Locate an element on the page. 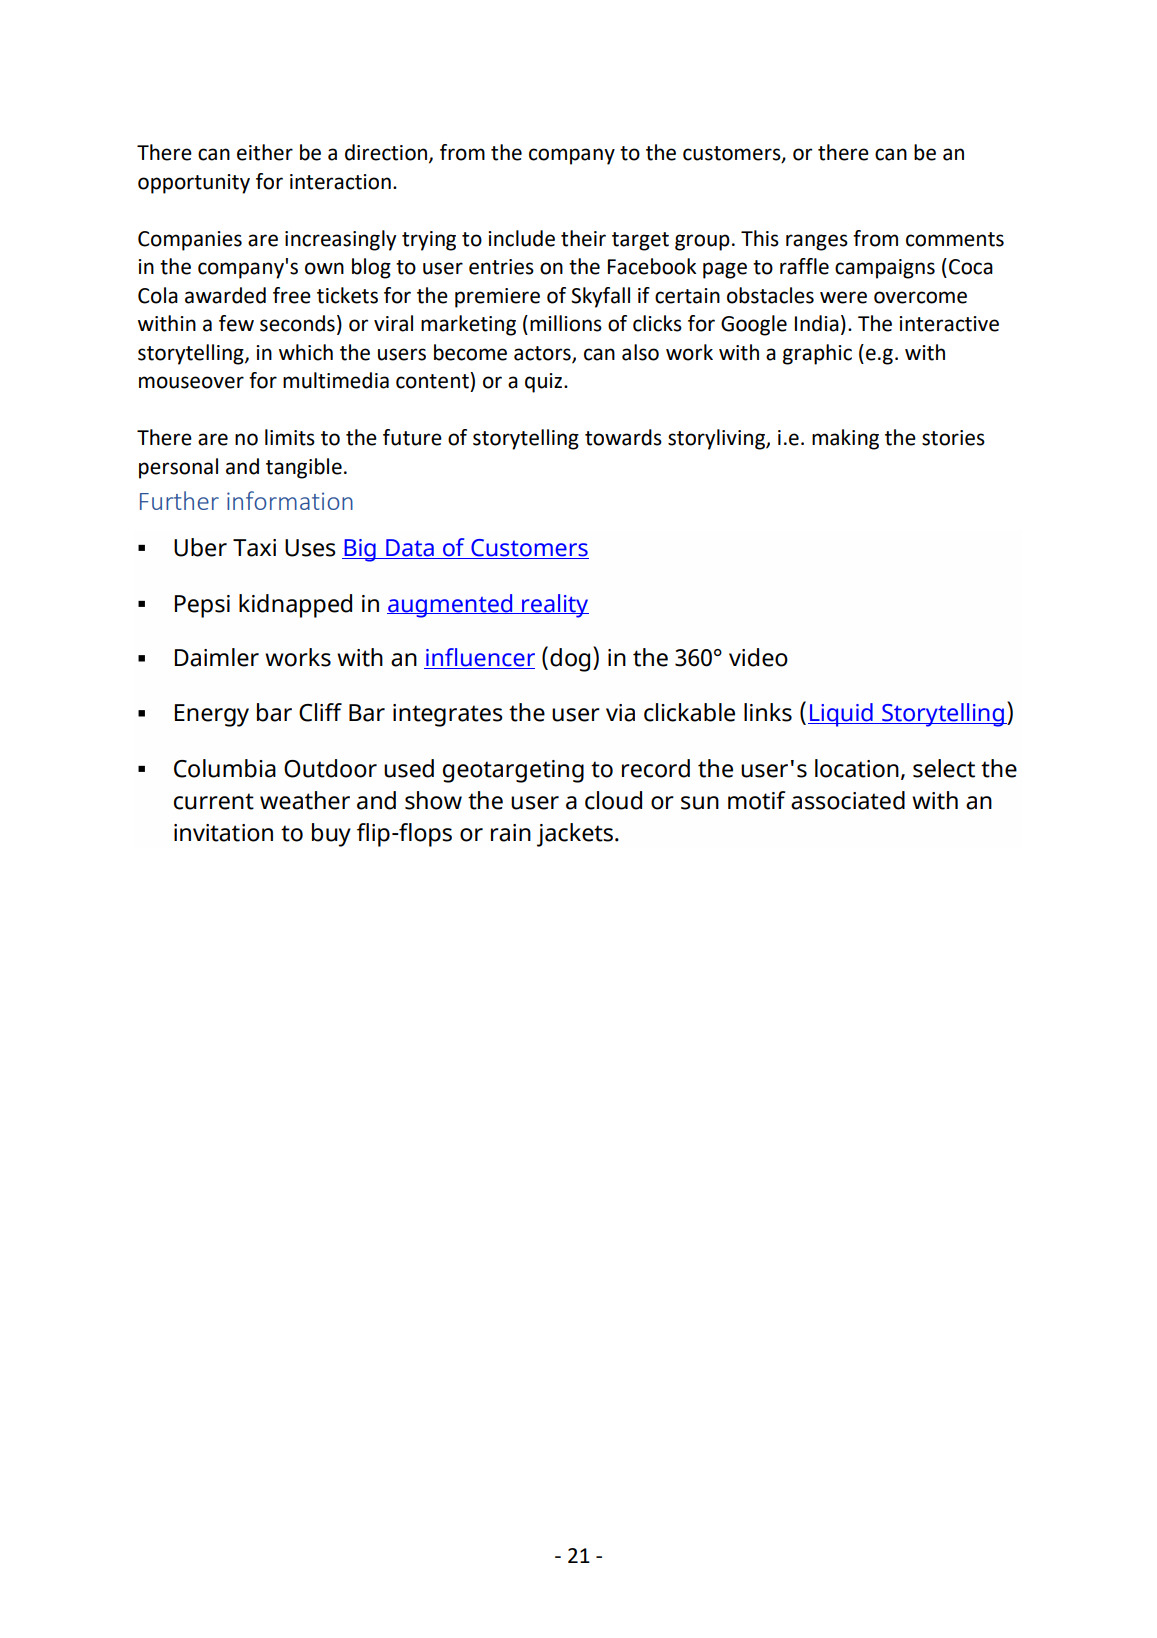 This page has width=1157, height=1638. ranges is located at coordinates (817, 242).
